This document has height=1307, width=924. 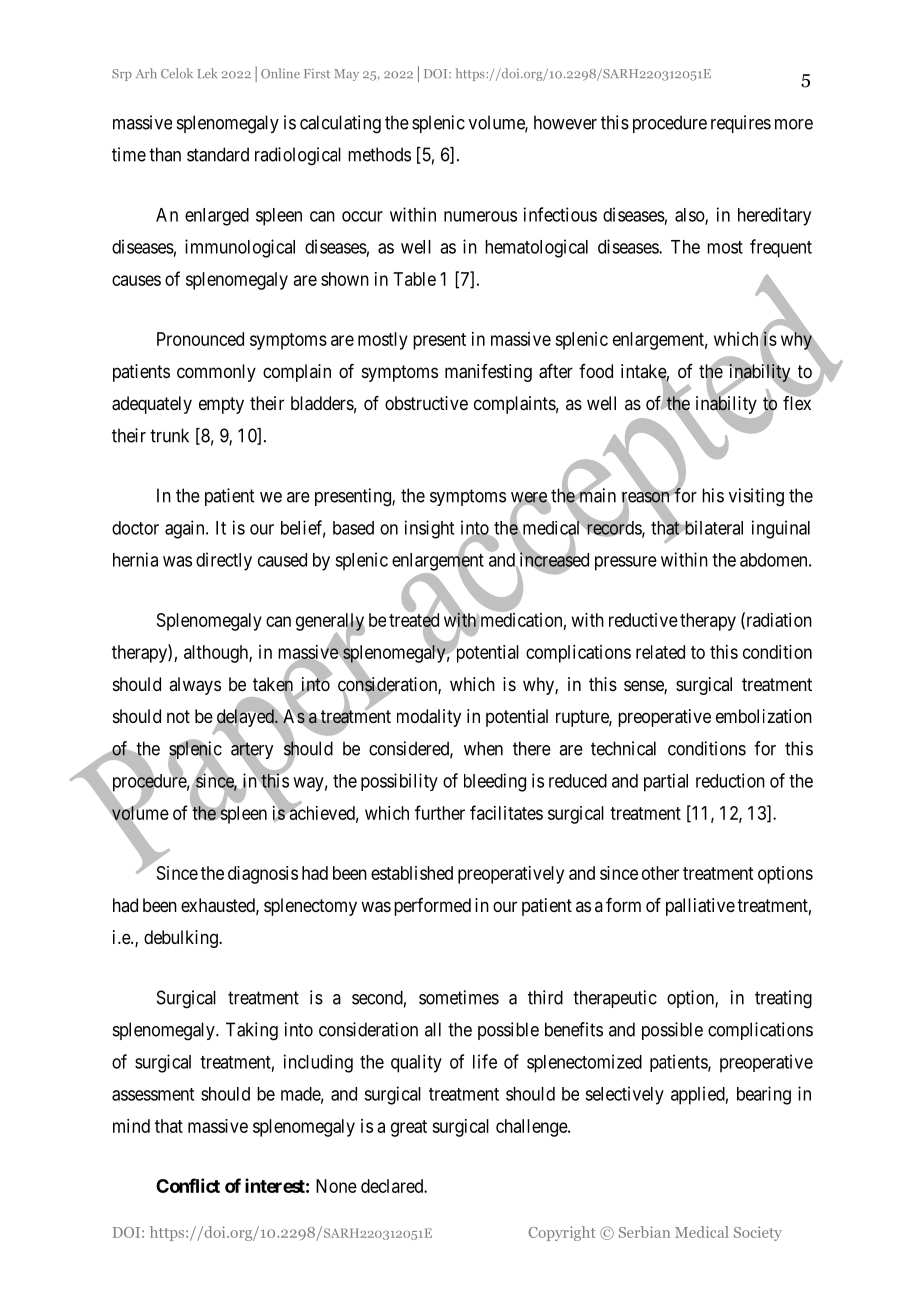 I want to click on reduction, so click(x=730, y=780).
